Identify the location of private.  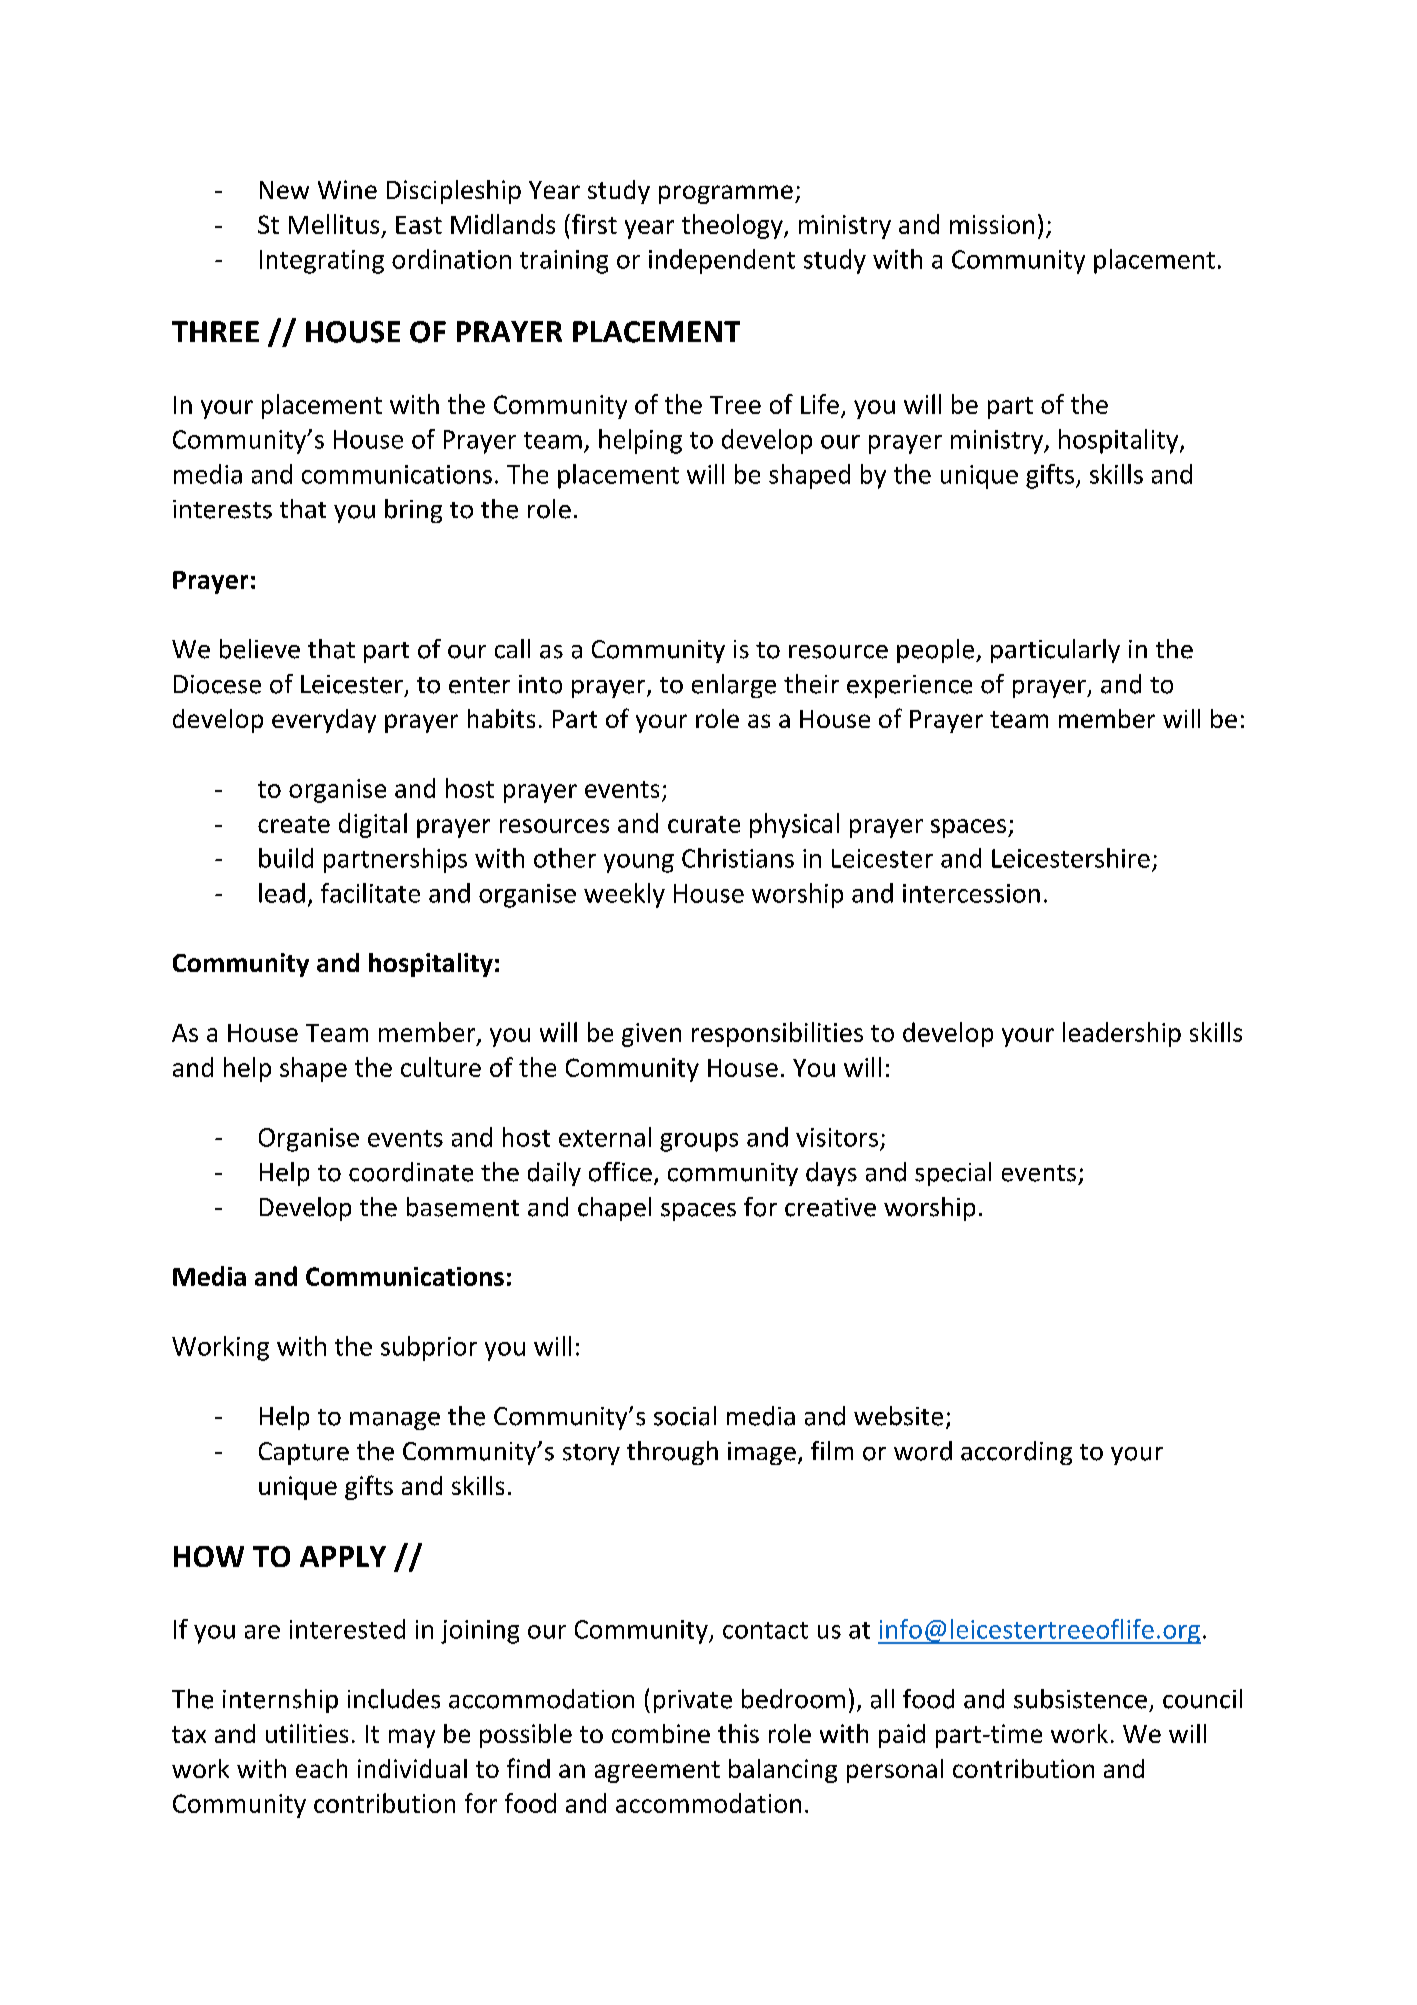
(693, 1701).
